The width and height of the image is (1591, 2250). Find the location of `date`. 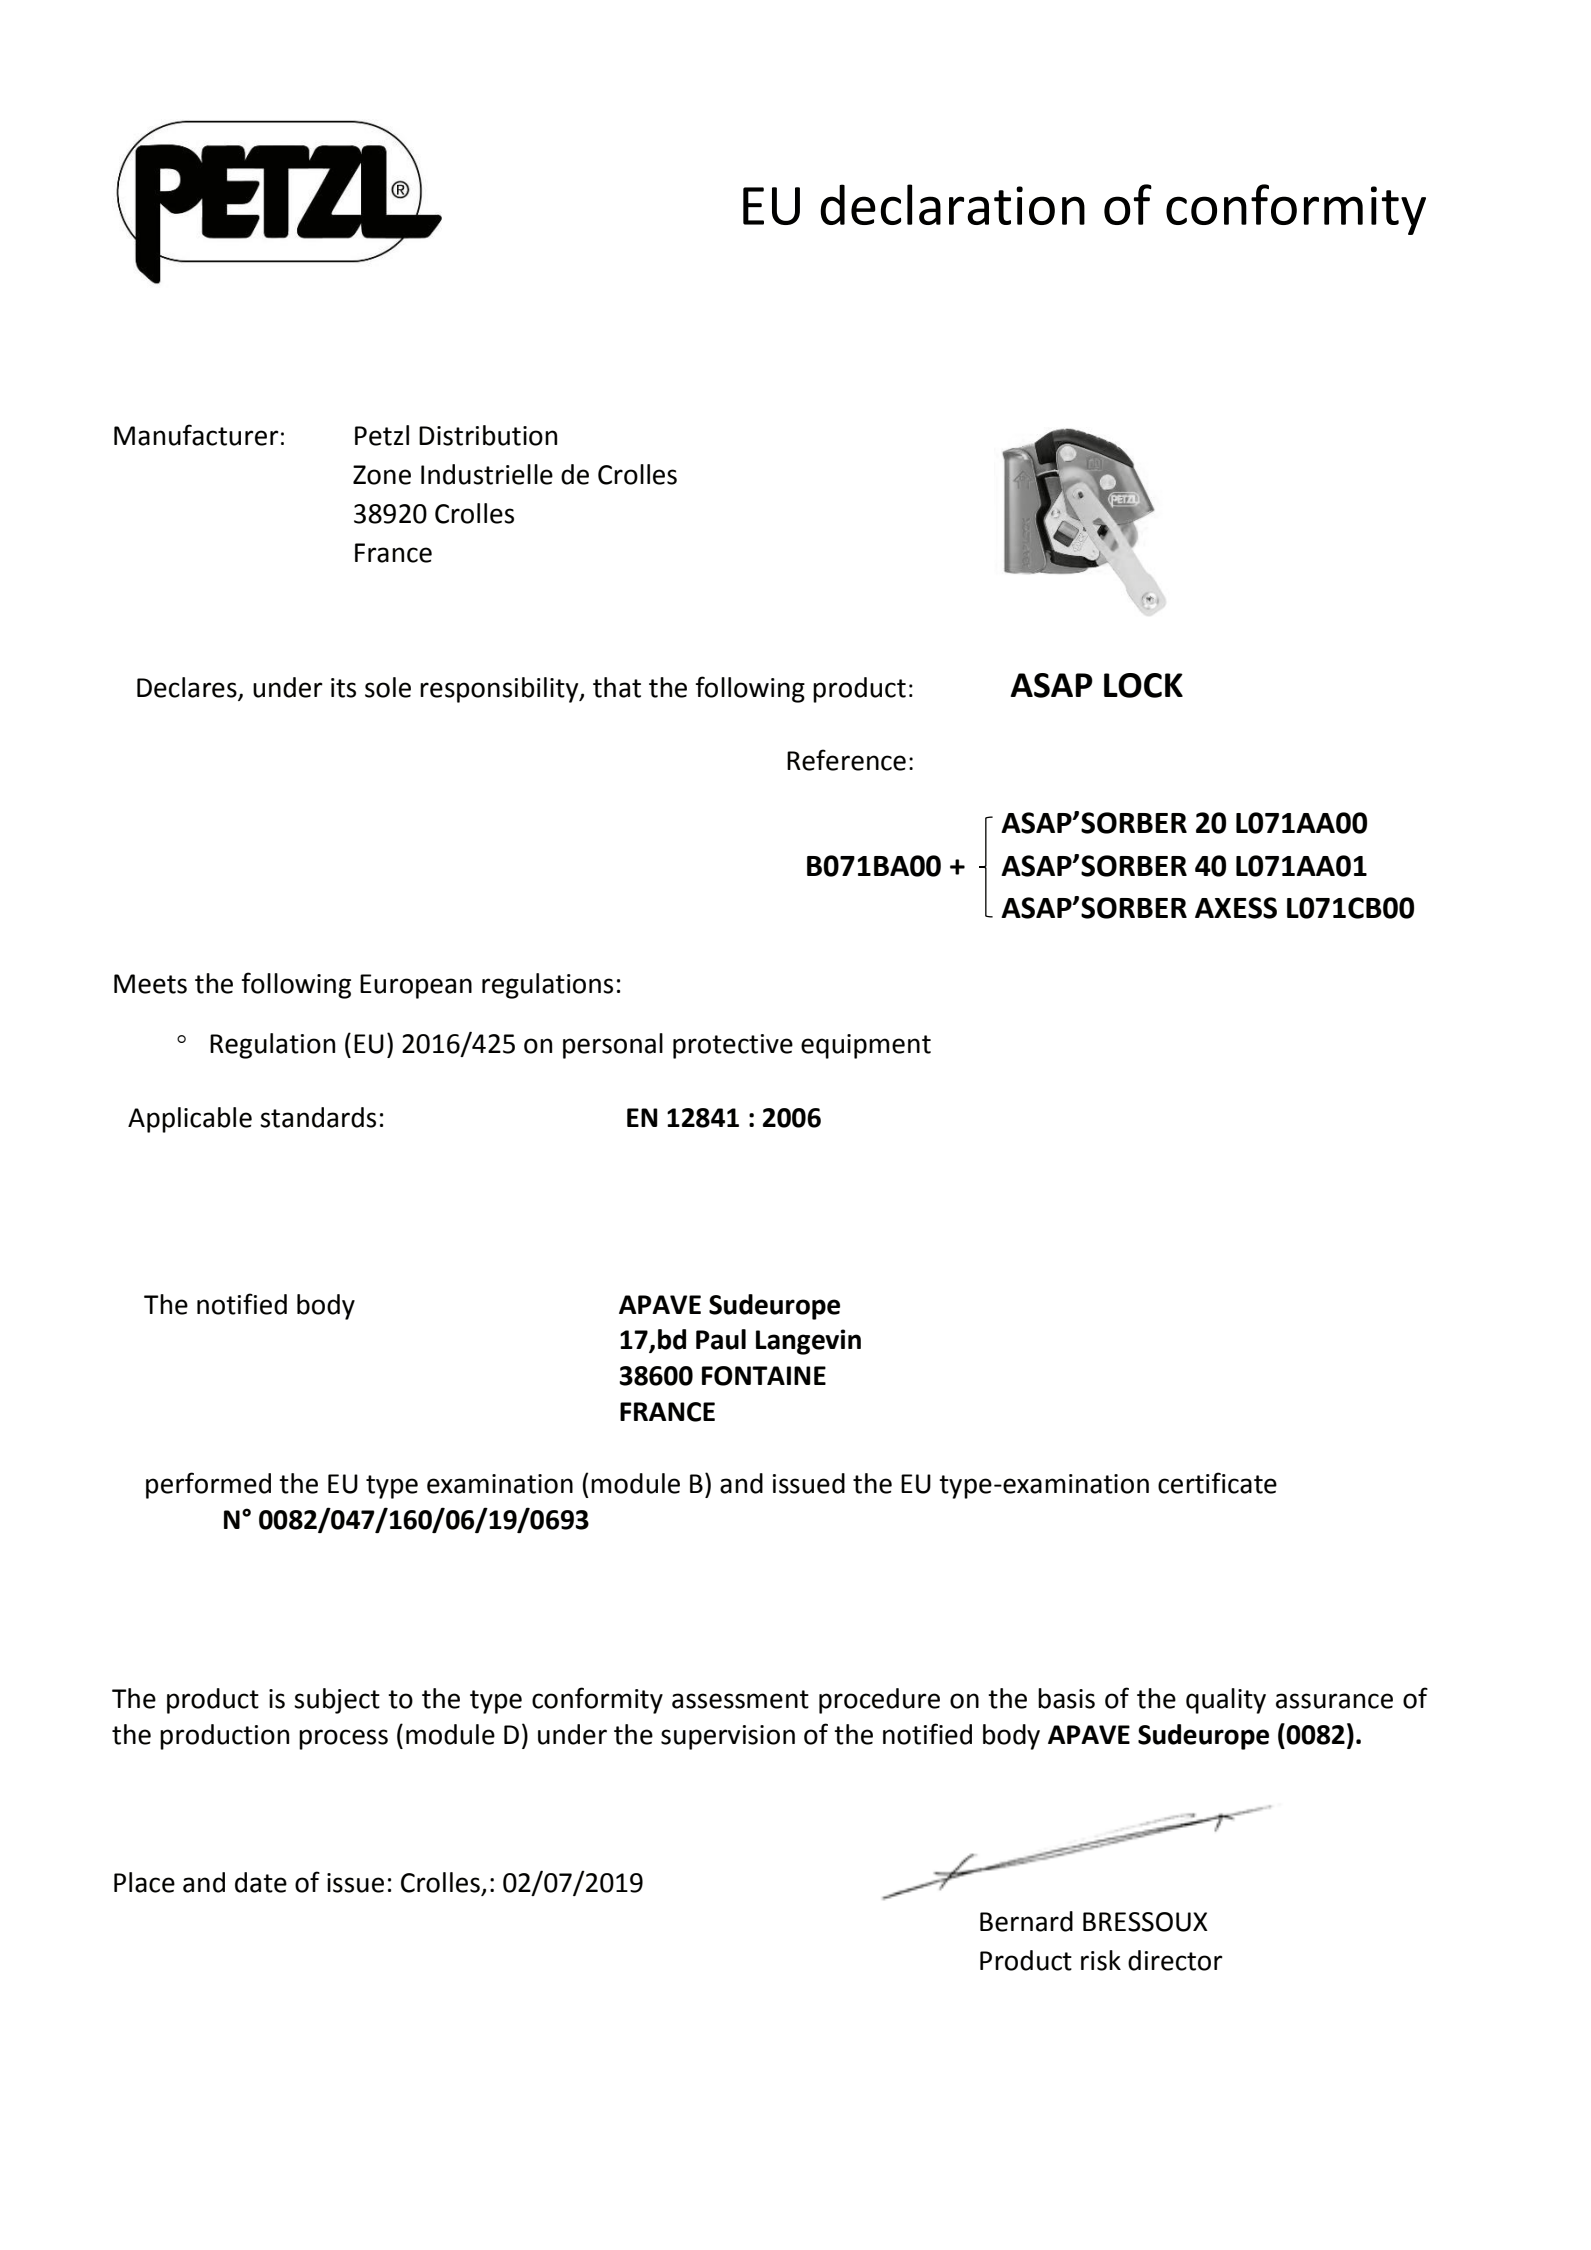

date is located at coordinates (261, 1882).
